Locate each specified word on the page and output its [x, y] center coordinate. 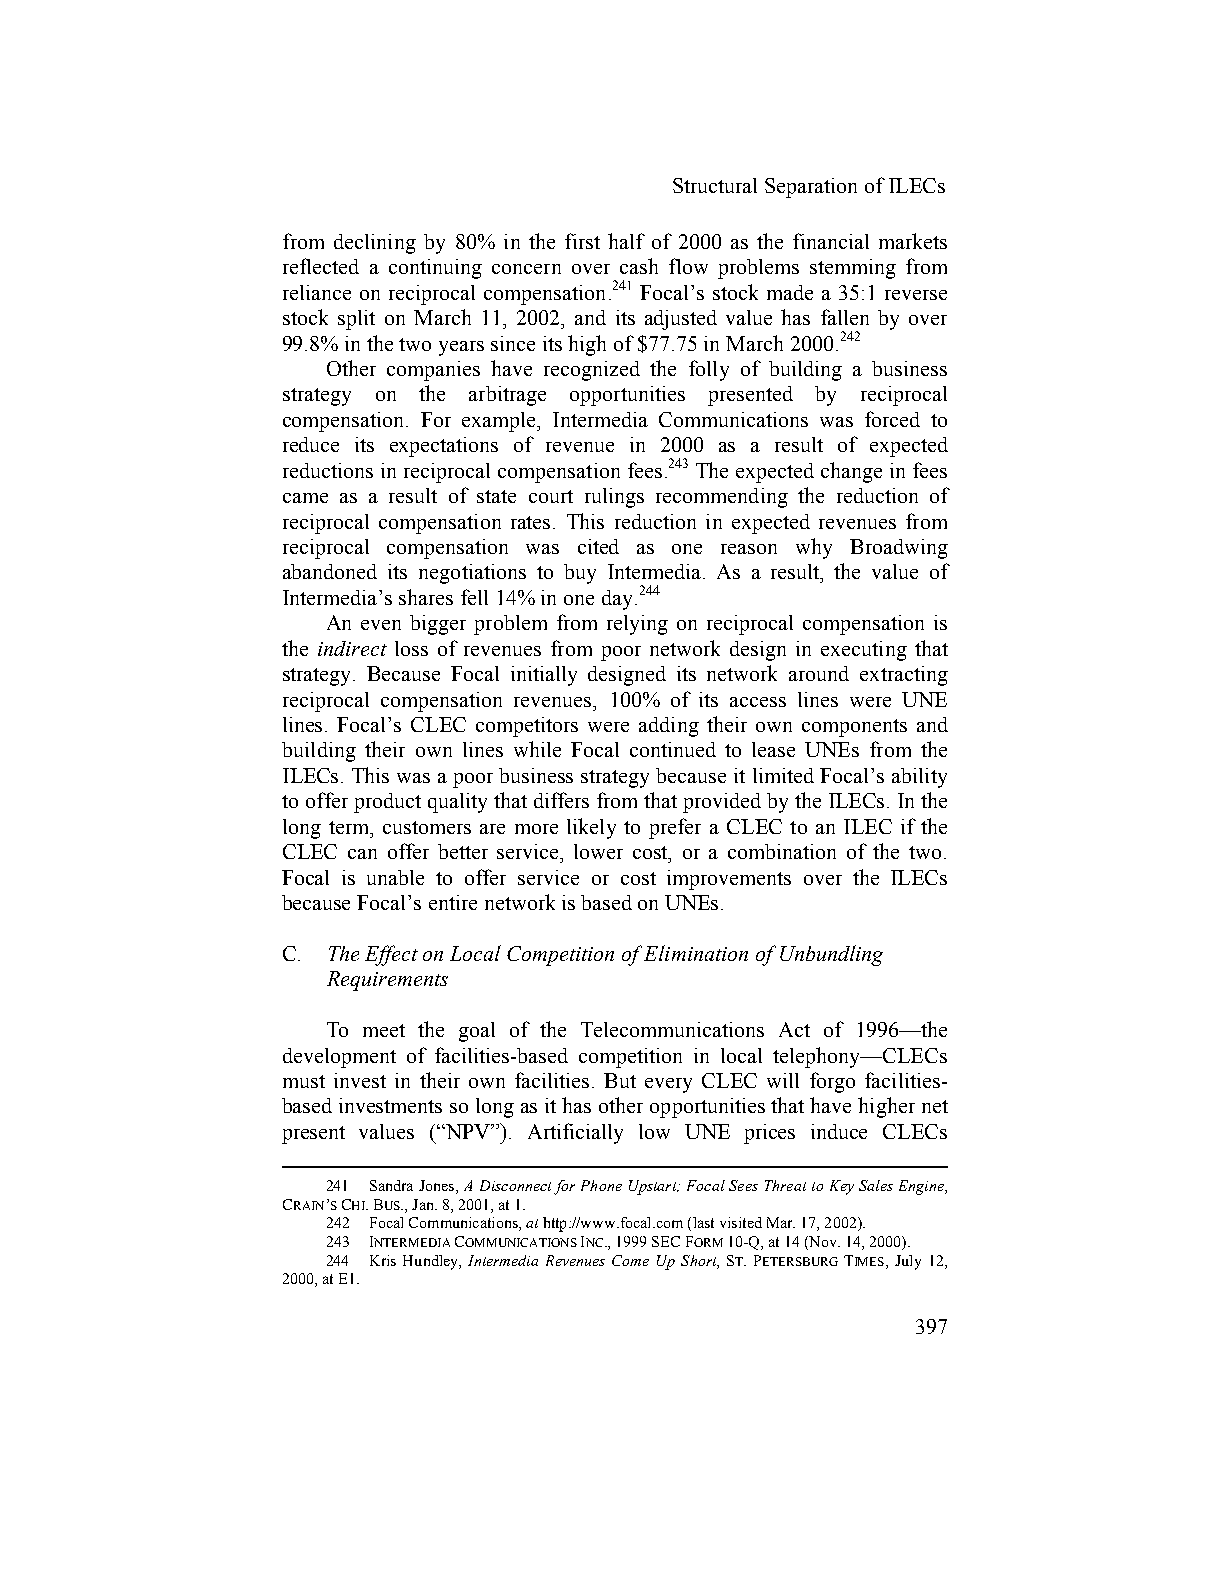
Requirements [387, 981]
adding [669, 727]
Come [630, 1260]
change [851, 472]
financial [831, 241]
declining [375, 244]
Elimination [696, 953]
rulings [614, 498]
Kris [383, 1260]
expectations [444, 447]
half [626, 241]
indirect [352, 648]
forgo [832, 1082]
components [854, 728]
